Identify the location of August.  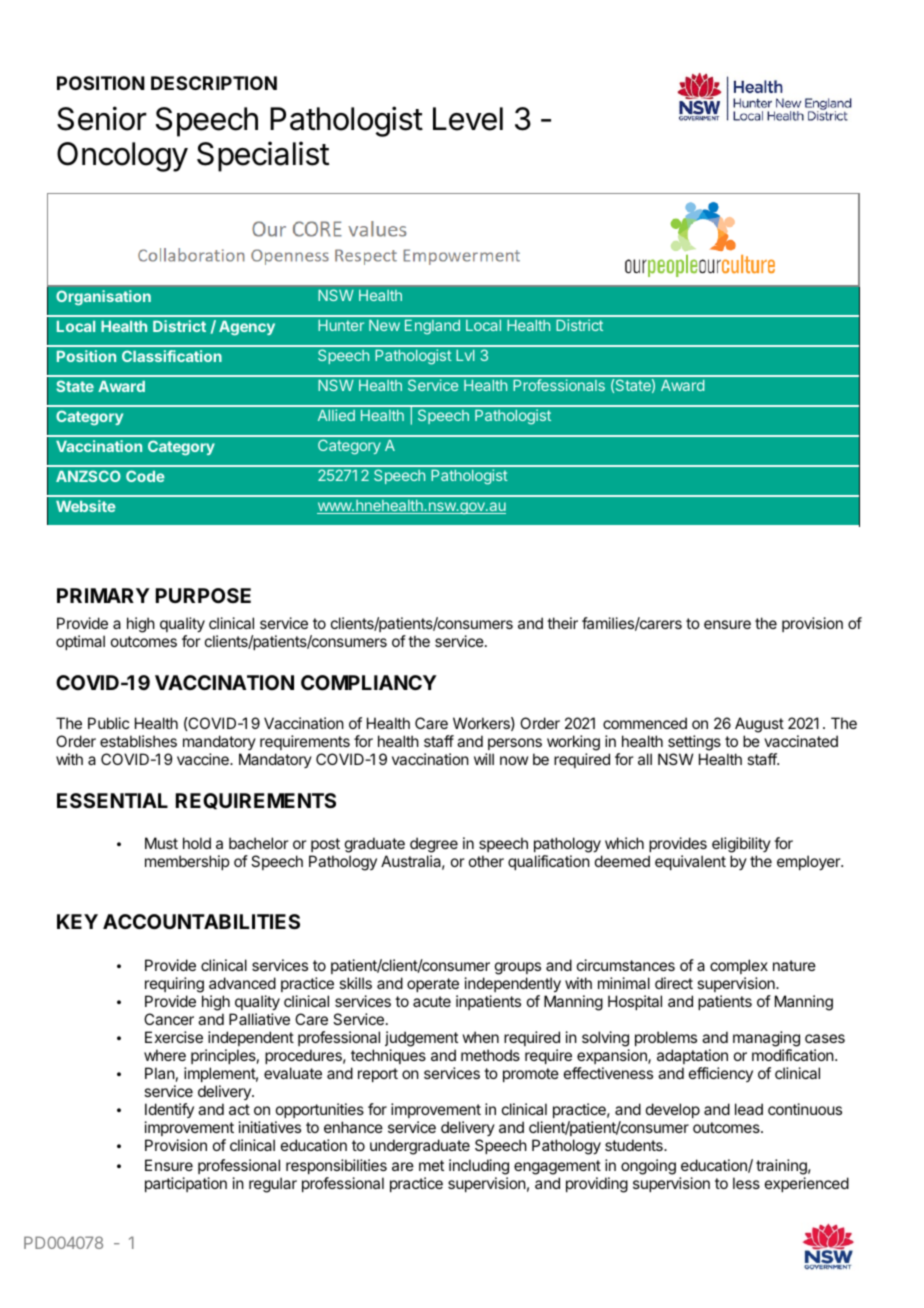
(759, 725).
